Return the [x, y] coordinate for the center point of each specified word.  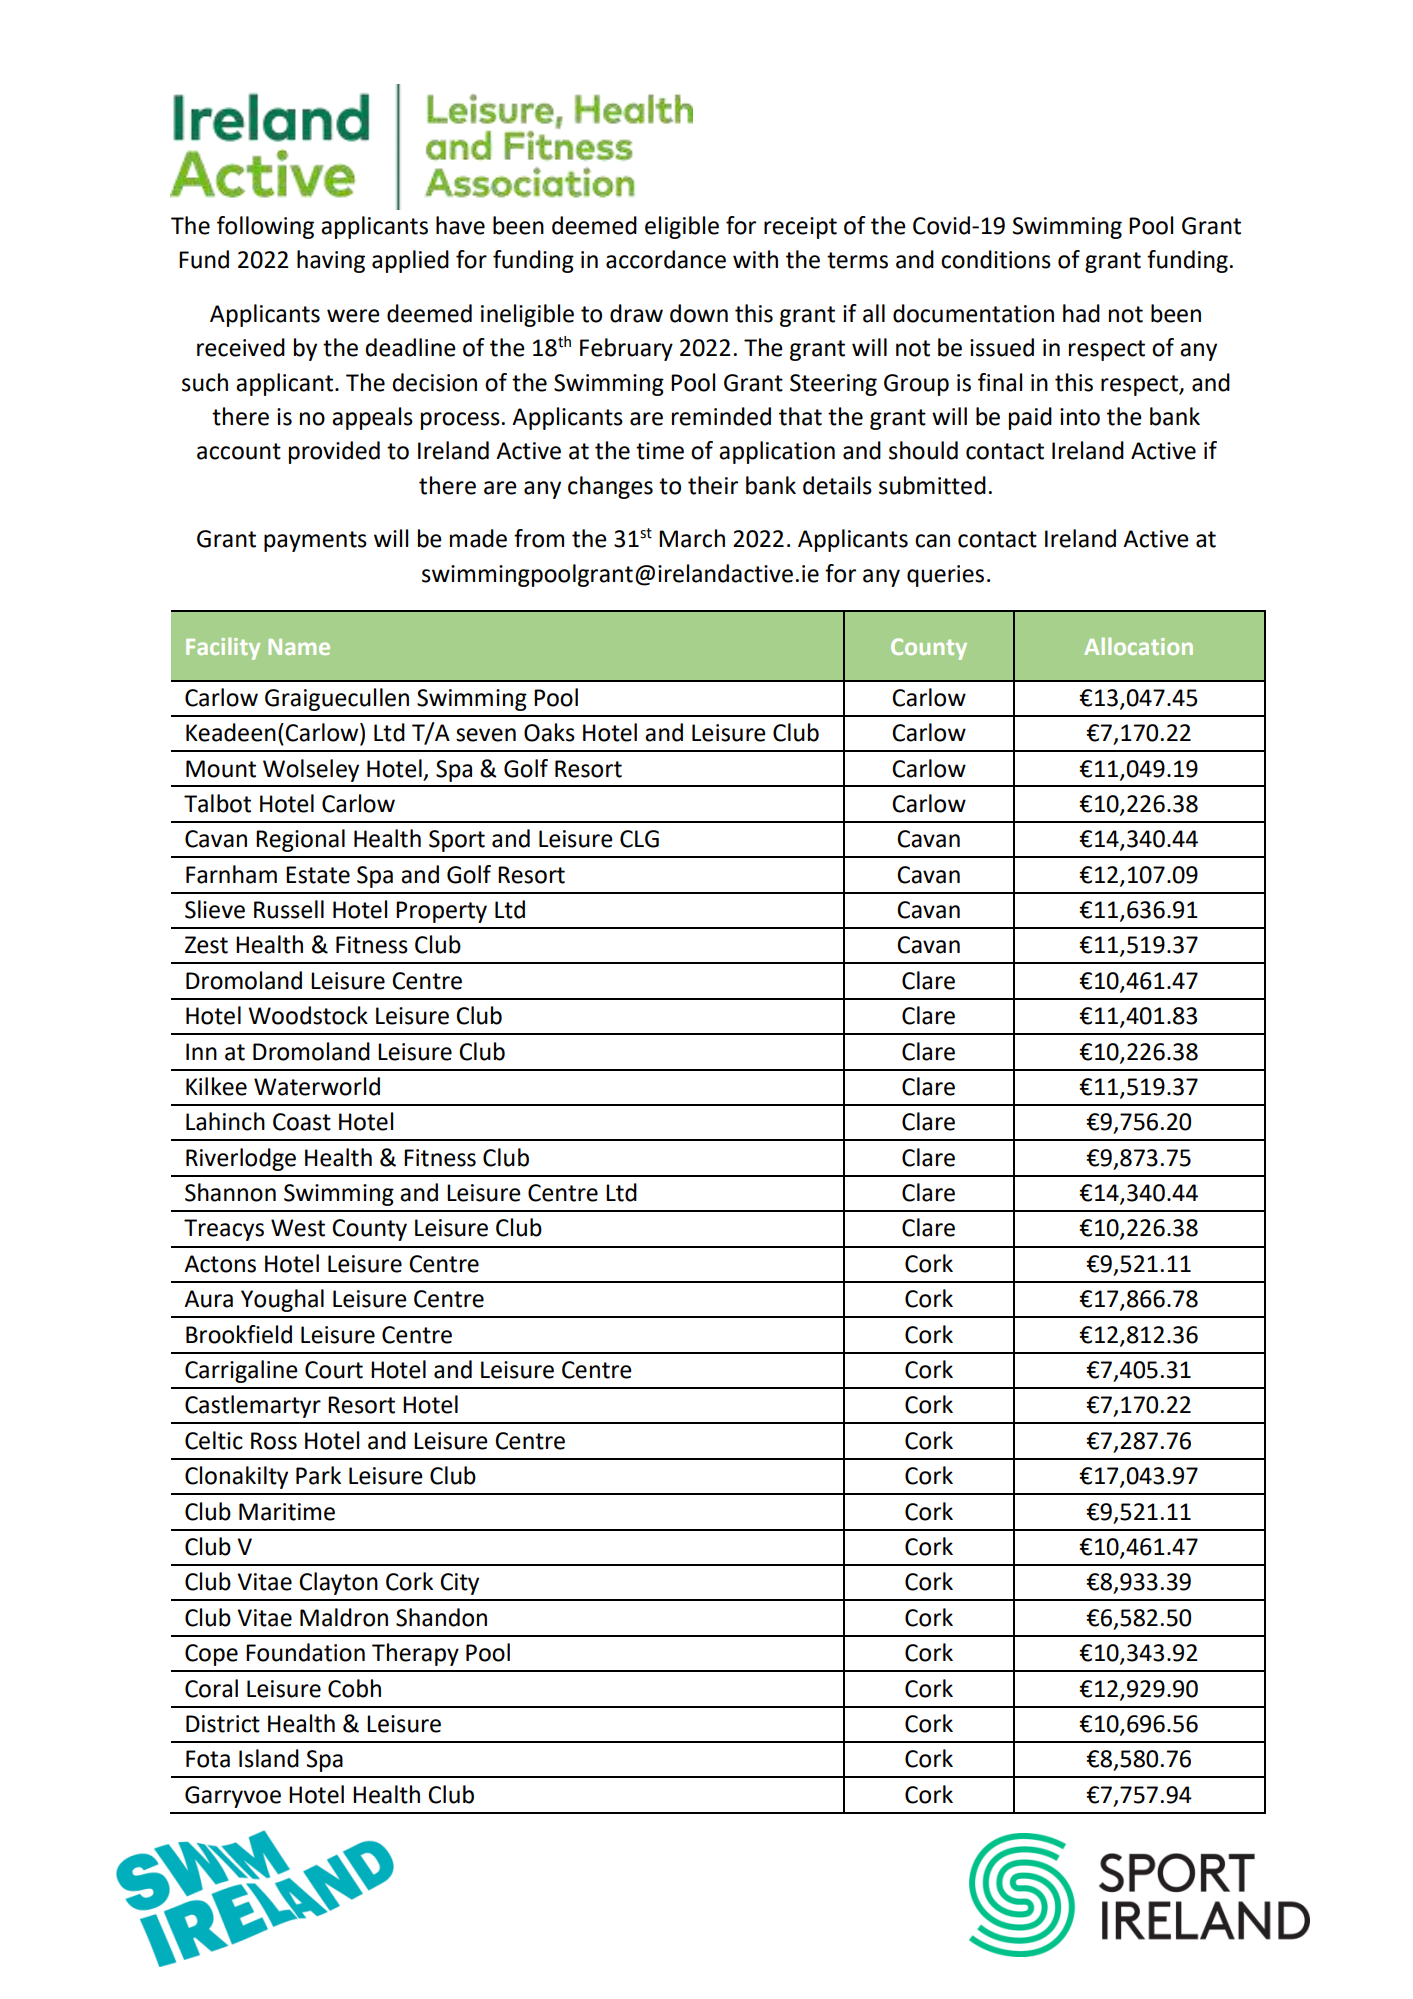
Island [269, 1758]
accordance [666, 259]
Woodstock [308, 1015]
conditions [996, 259]
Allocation [1138, 646]
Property [441, 912]
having [331, 261]
